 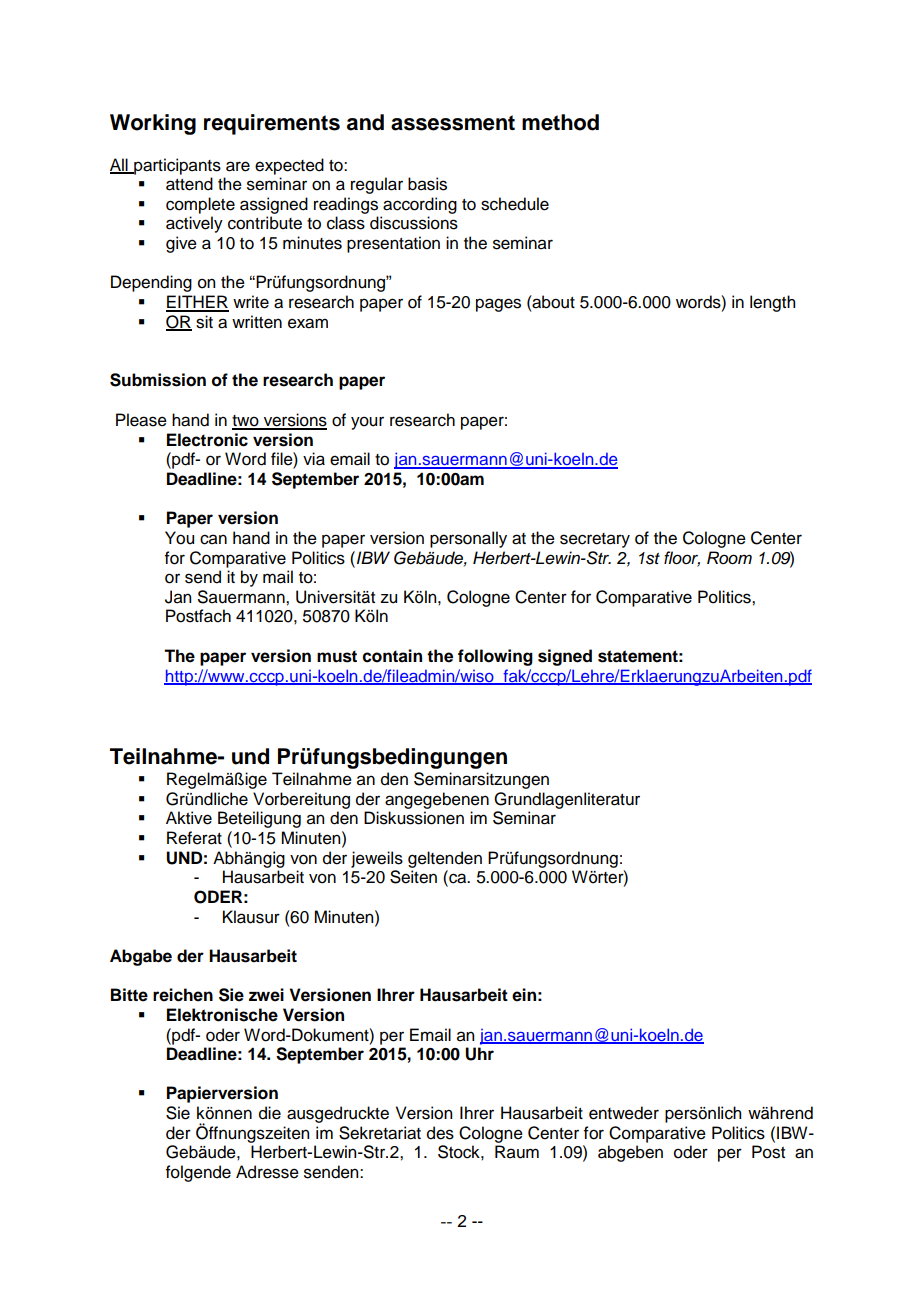 I want to click on Uhr, so click(x=479, y=1054).
